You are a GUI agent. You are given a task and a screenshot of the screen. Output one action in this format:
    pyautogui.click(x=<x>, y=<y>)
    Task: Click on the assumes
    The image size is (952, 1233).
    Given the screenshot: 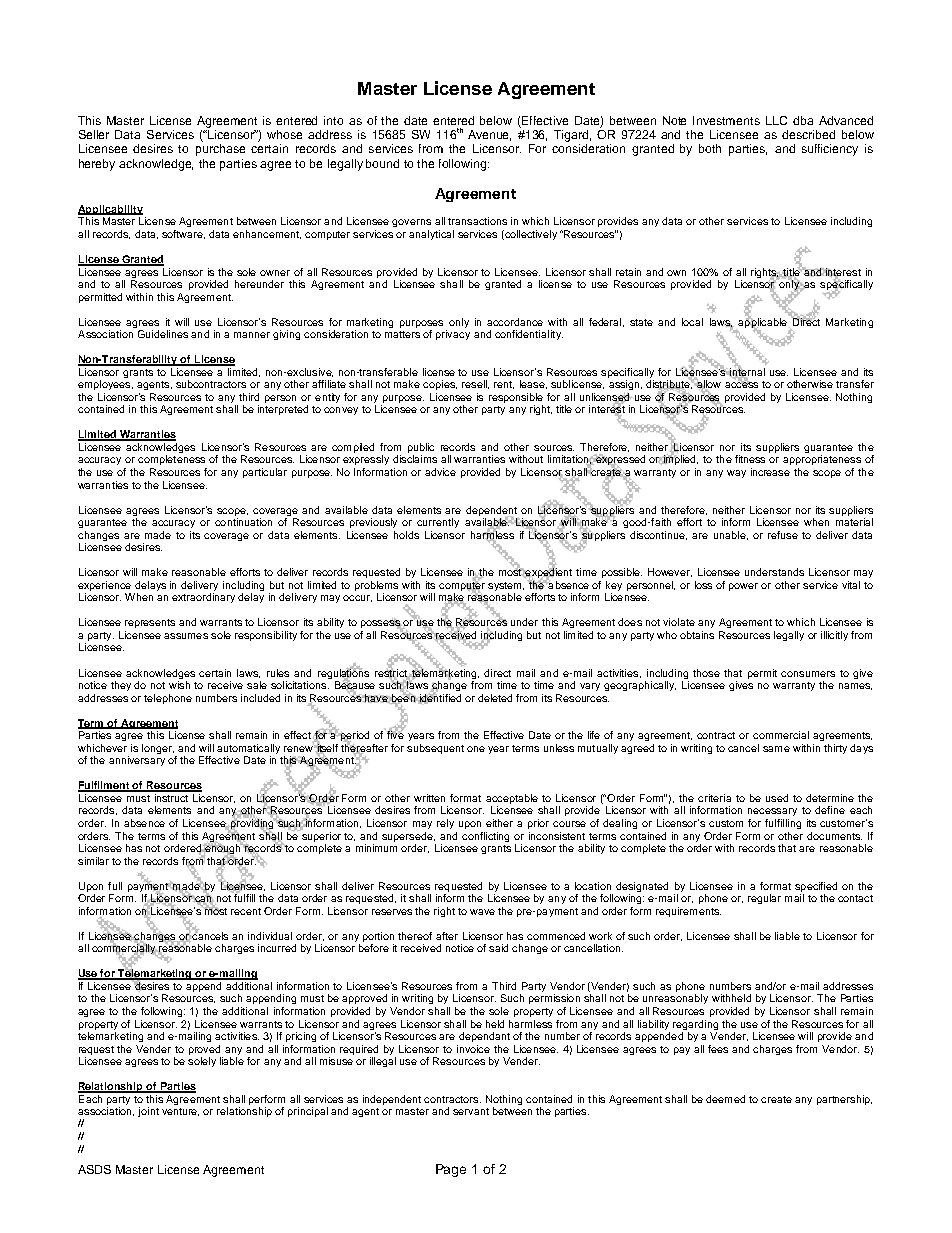 What is the action you would take?
    pyautogui.click(x=186, y=636)
